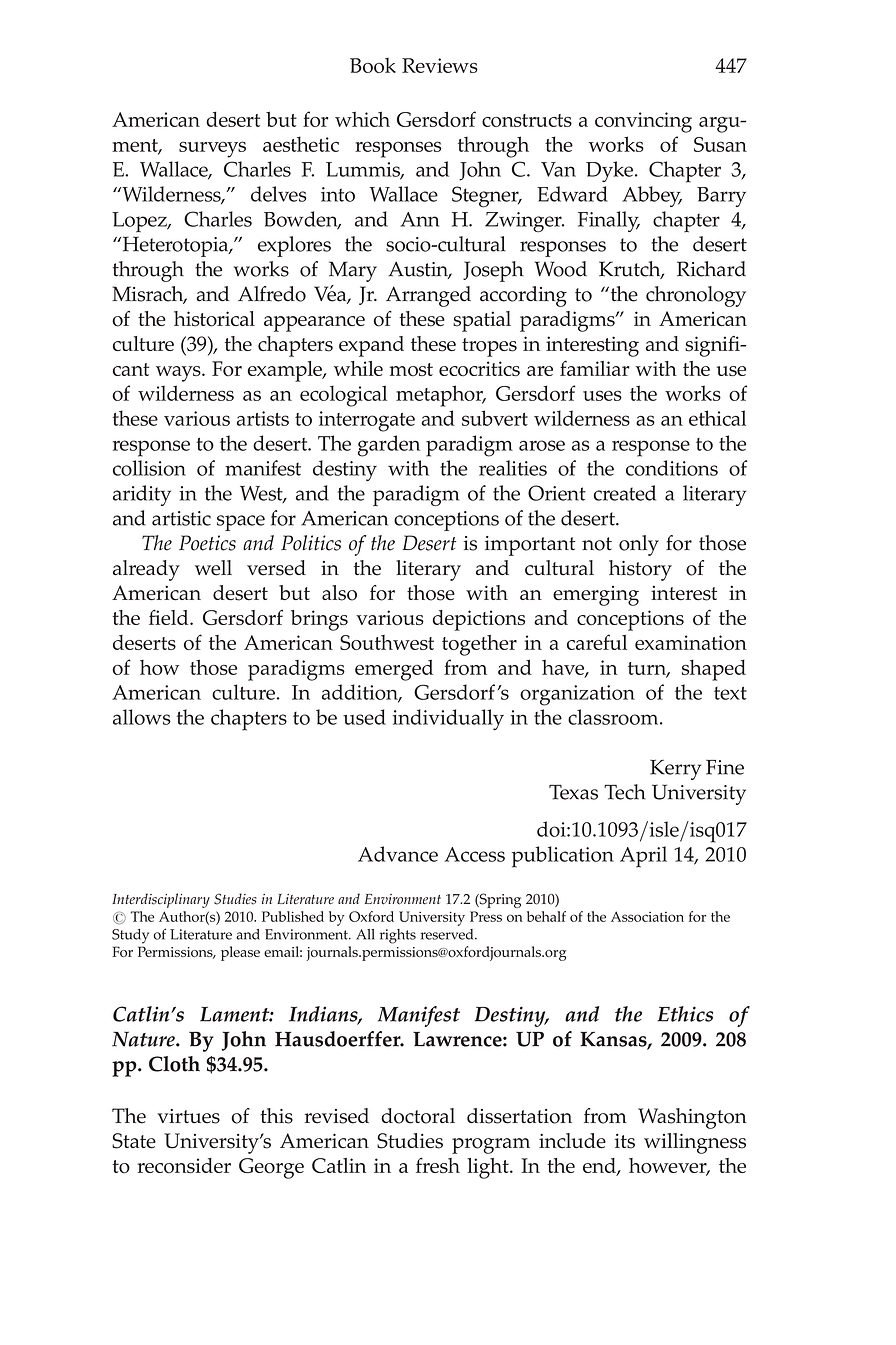 The width and height of the document is (896, 1345). I want to click on convincing, so click(643, 122).
